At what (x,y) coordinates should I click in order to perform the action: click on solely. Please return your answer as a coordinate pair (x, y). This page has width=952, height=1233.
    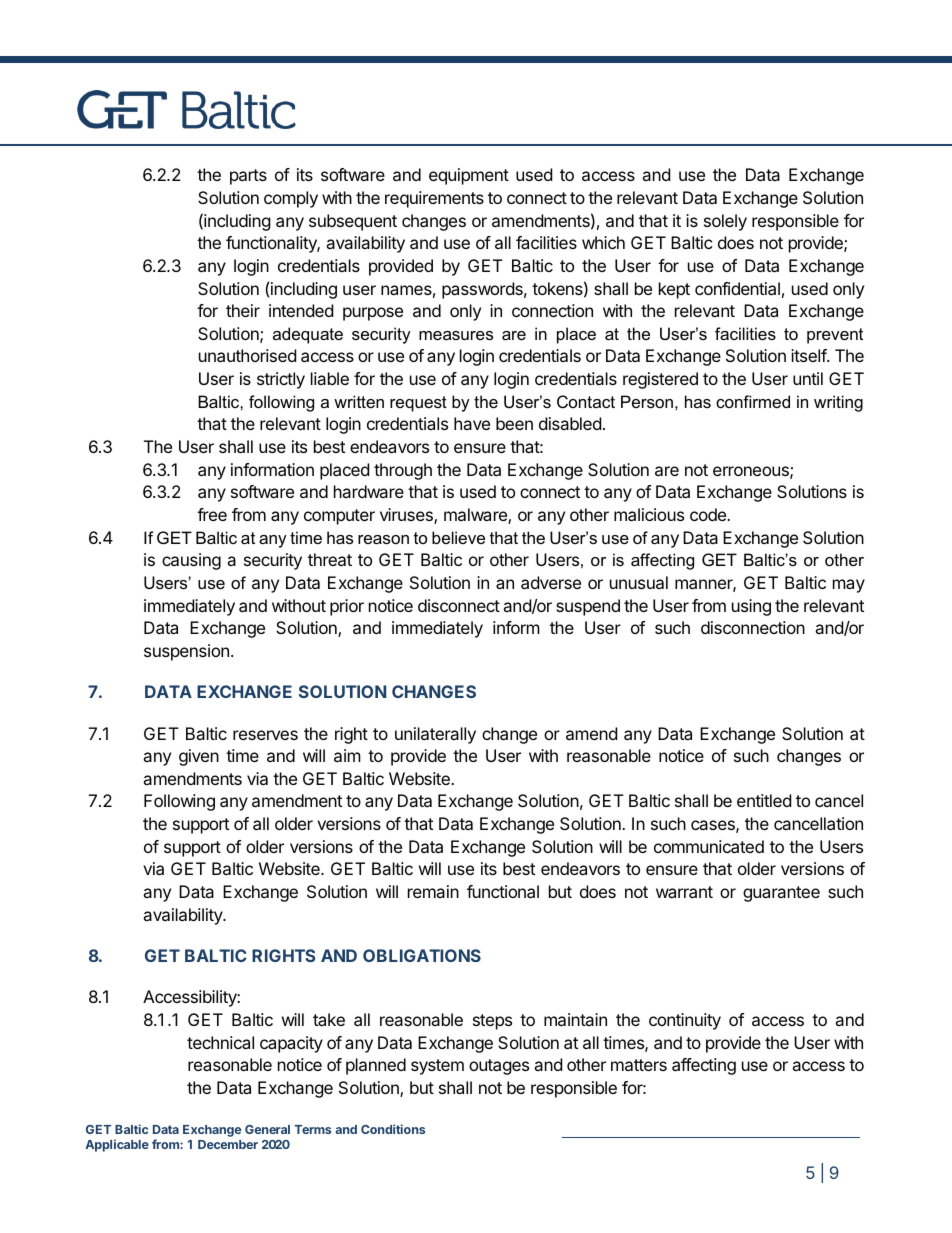
    Looking at the image, I should click on (725, 222).
